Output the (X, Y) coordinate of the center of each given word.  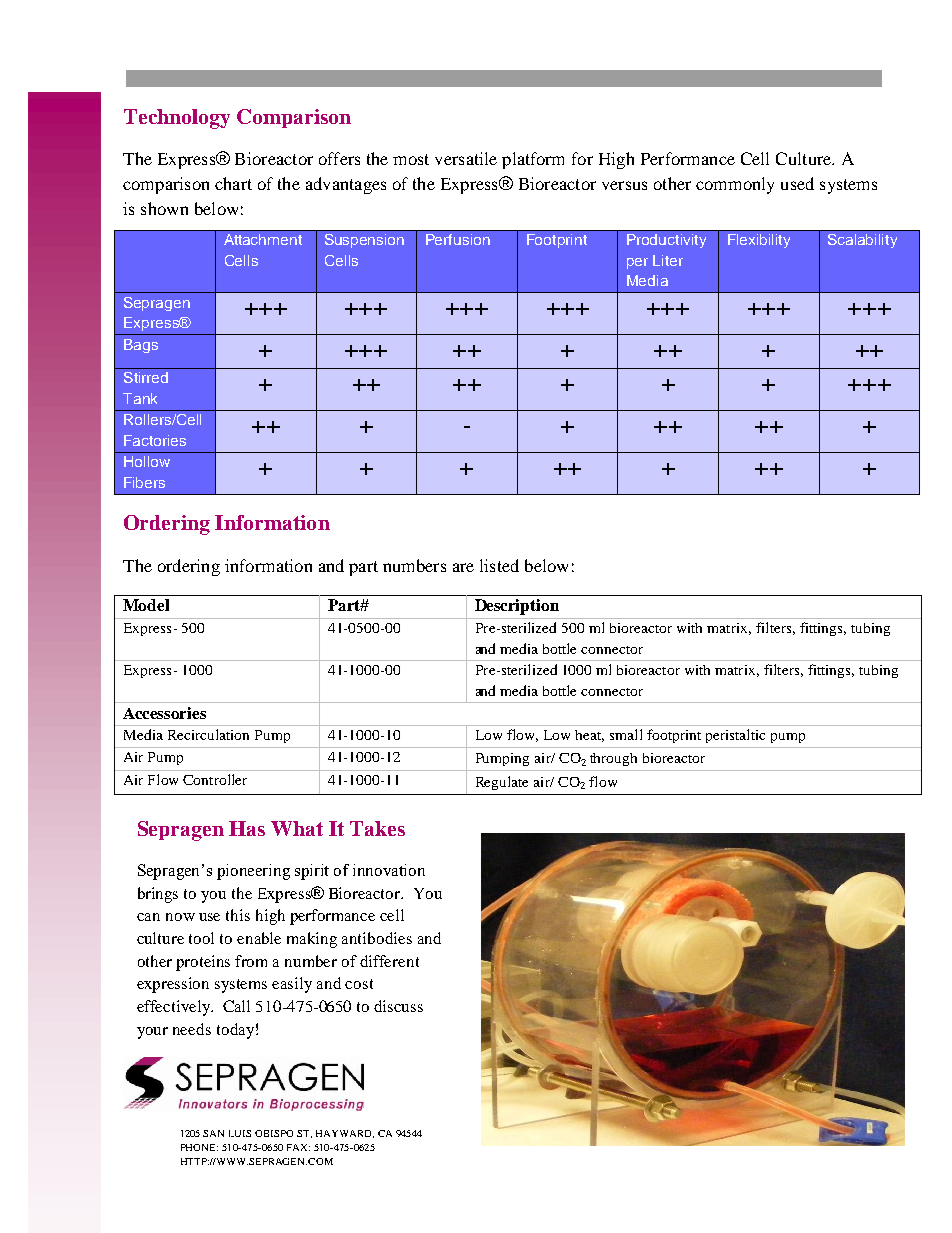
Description (517, 607)
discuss (398, 1006)
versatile (466, 158)
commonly (735, 185)
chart (233, 183)
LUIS (240, 1133)
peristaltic (735, 736)
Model (146, 605)
